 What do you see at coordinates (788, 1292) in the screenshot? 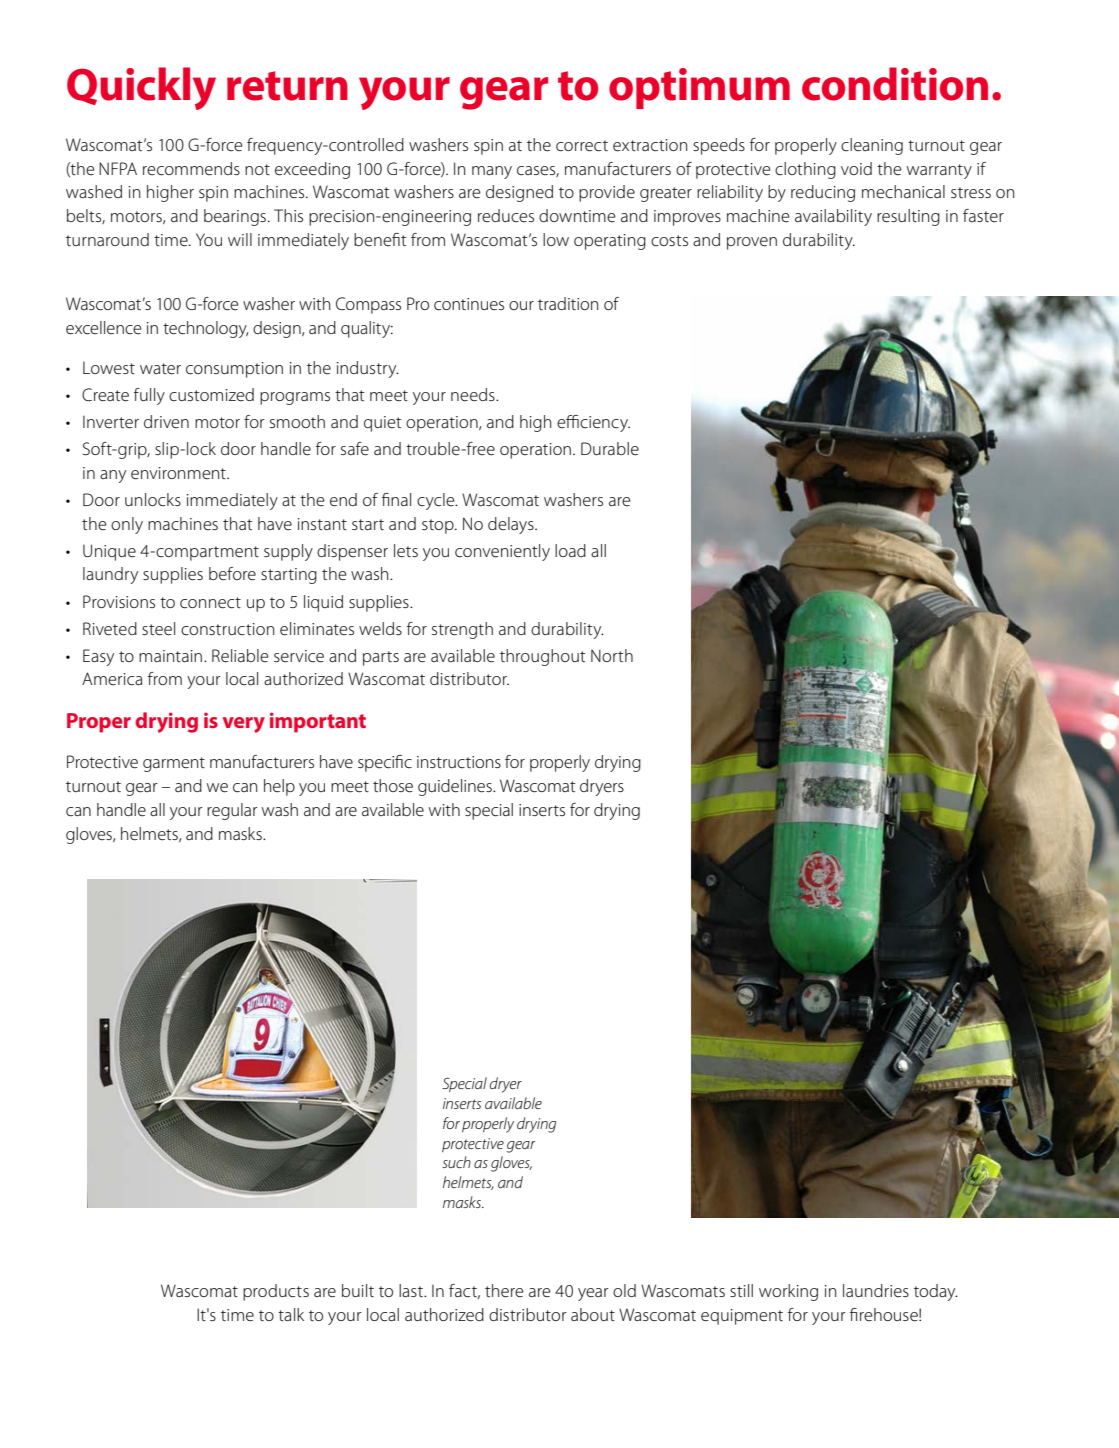
I see `working` at bounding box center [788, 1292].
